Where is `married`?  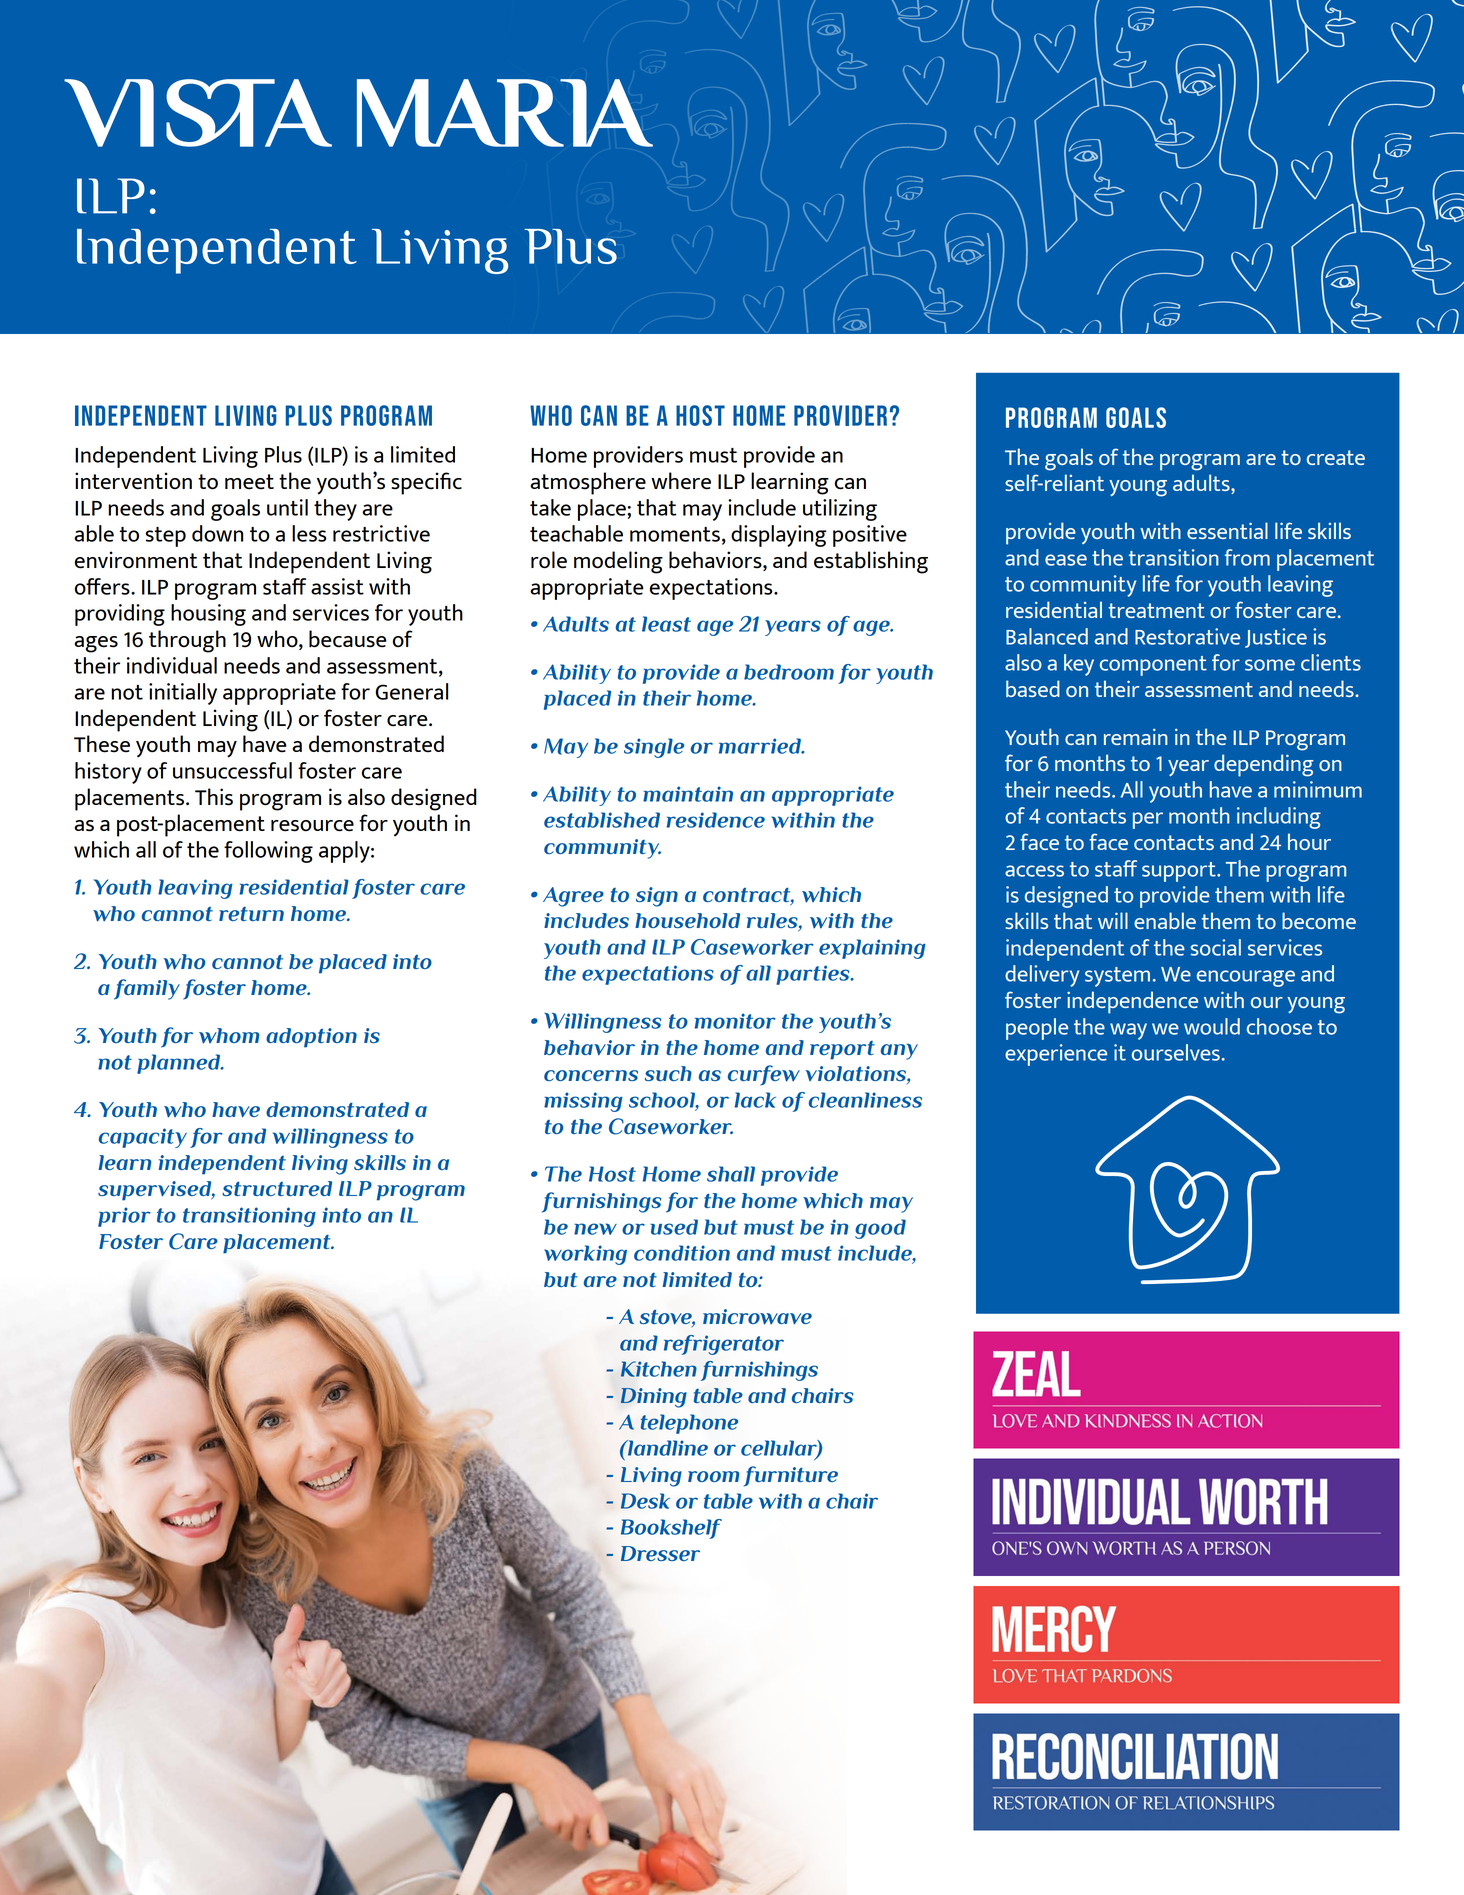
married is located at coordinates (761, 746).
